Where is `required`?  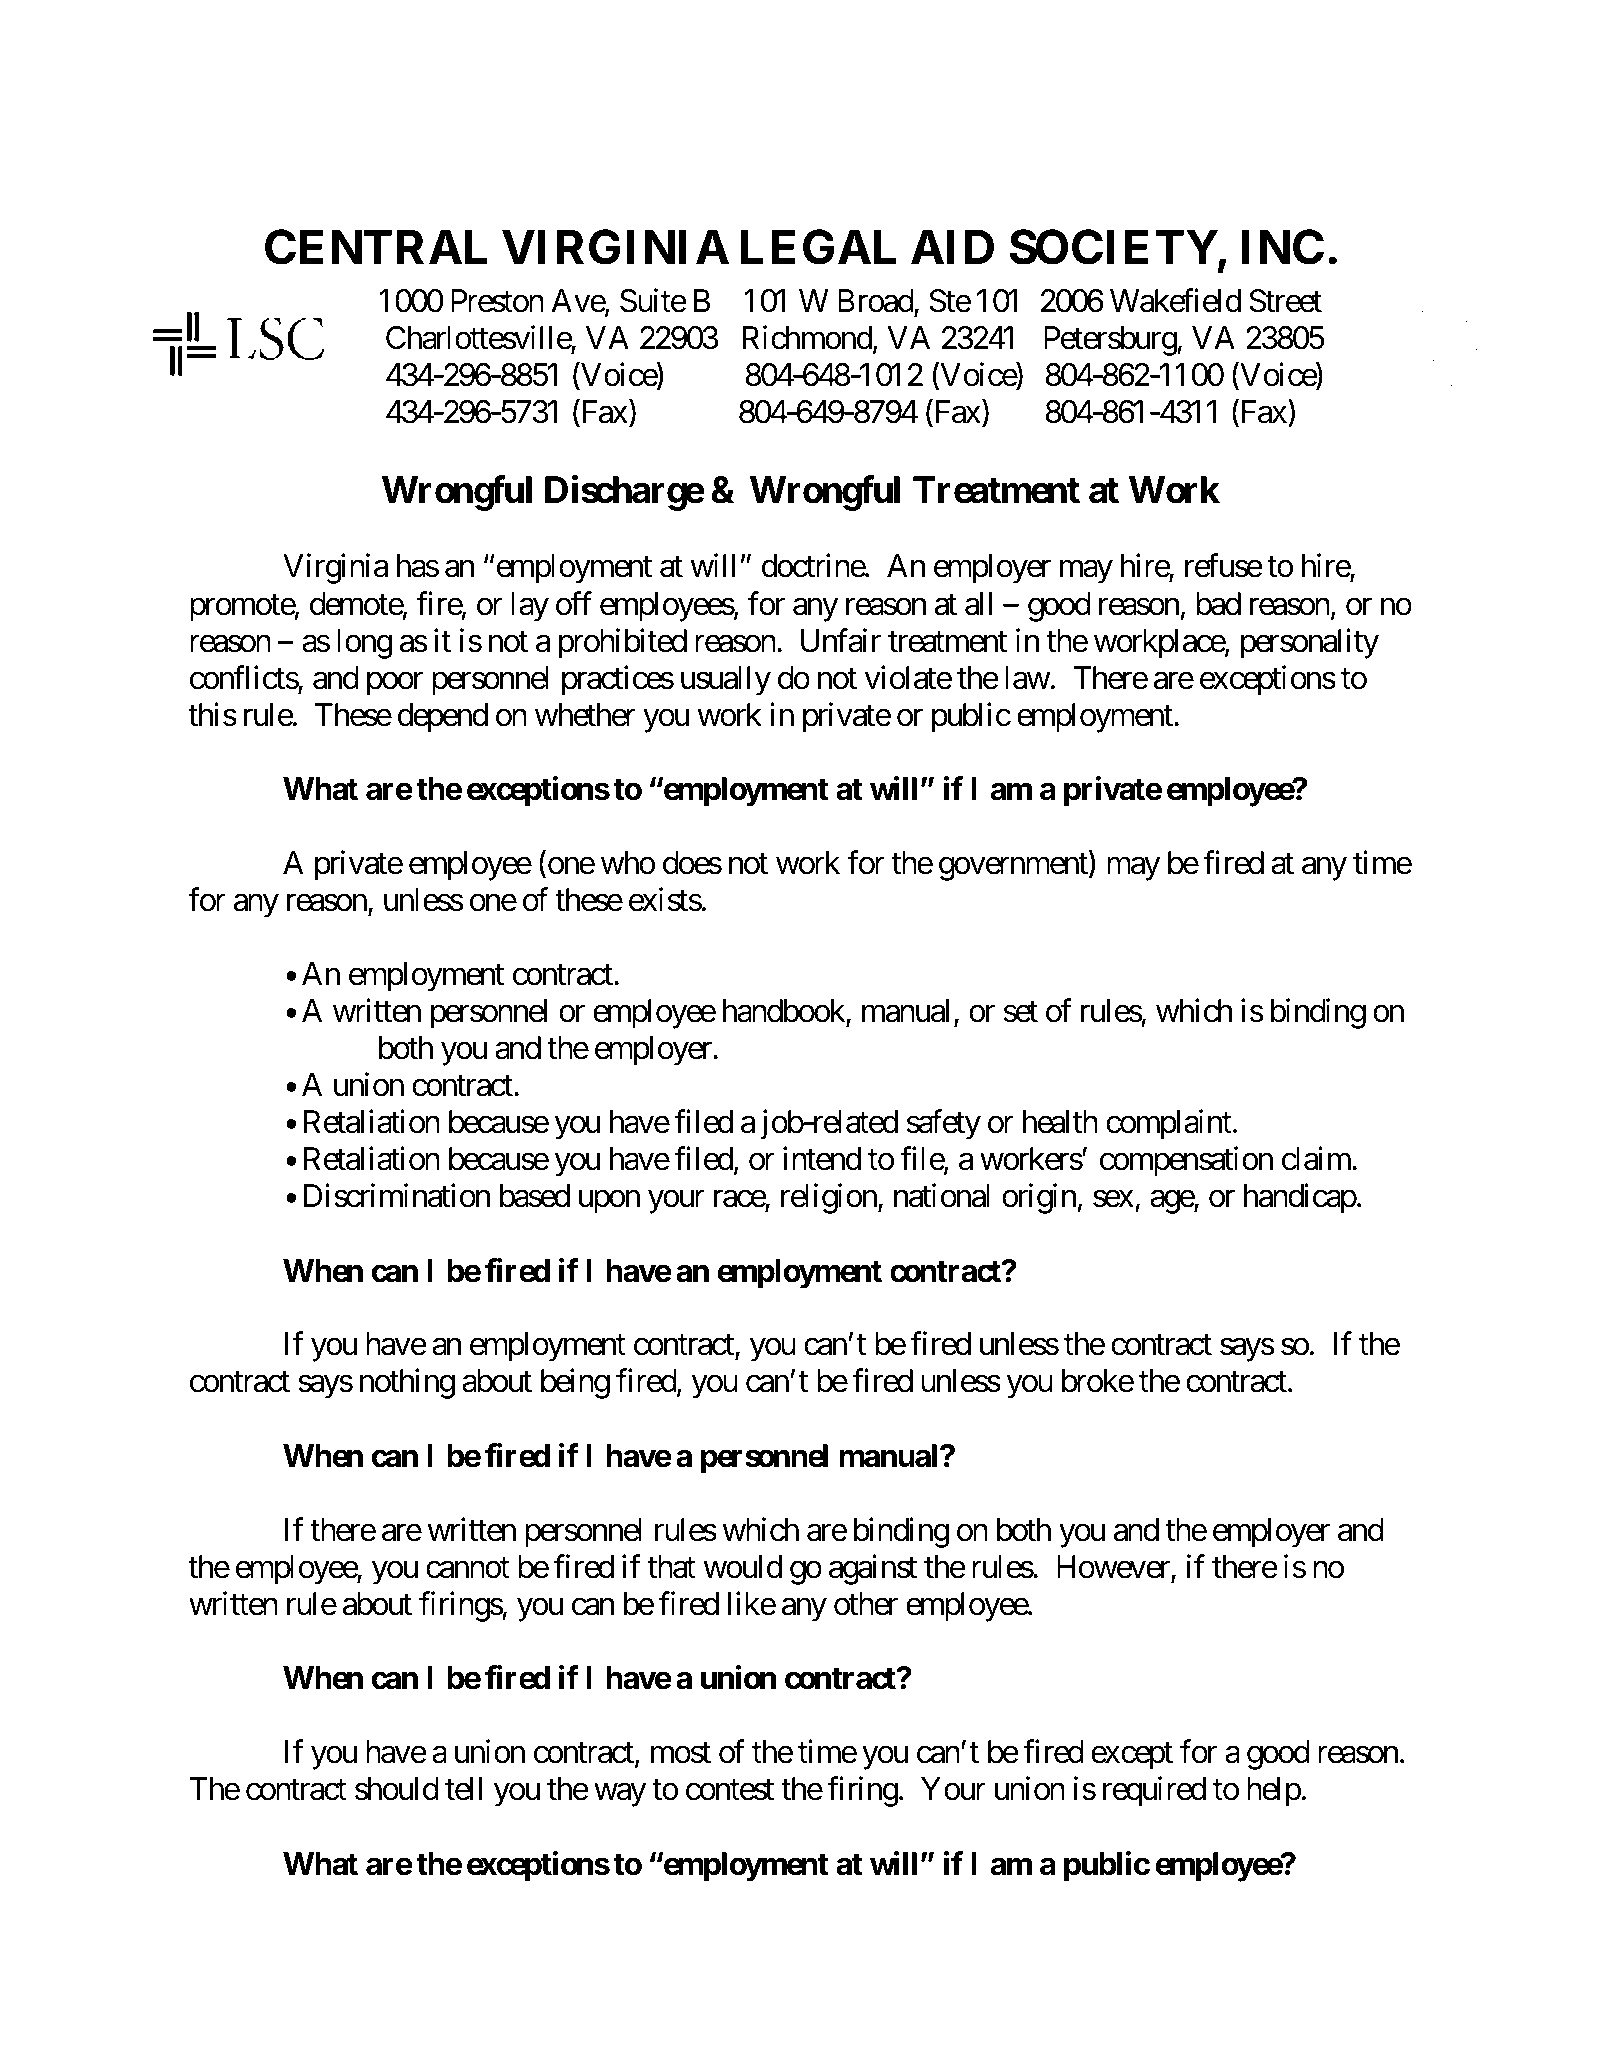 required is located at coordinates (1154, 1792).
